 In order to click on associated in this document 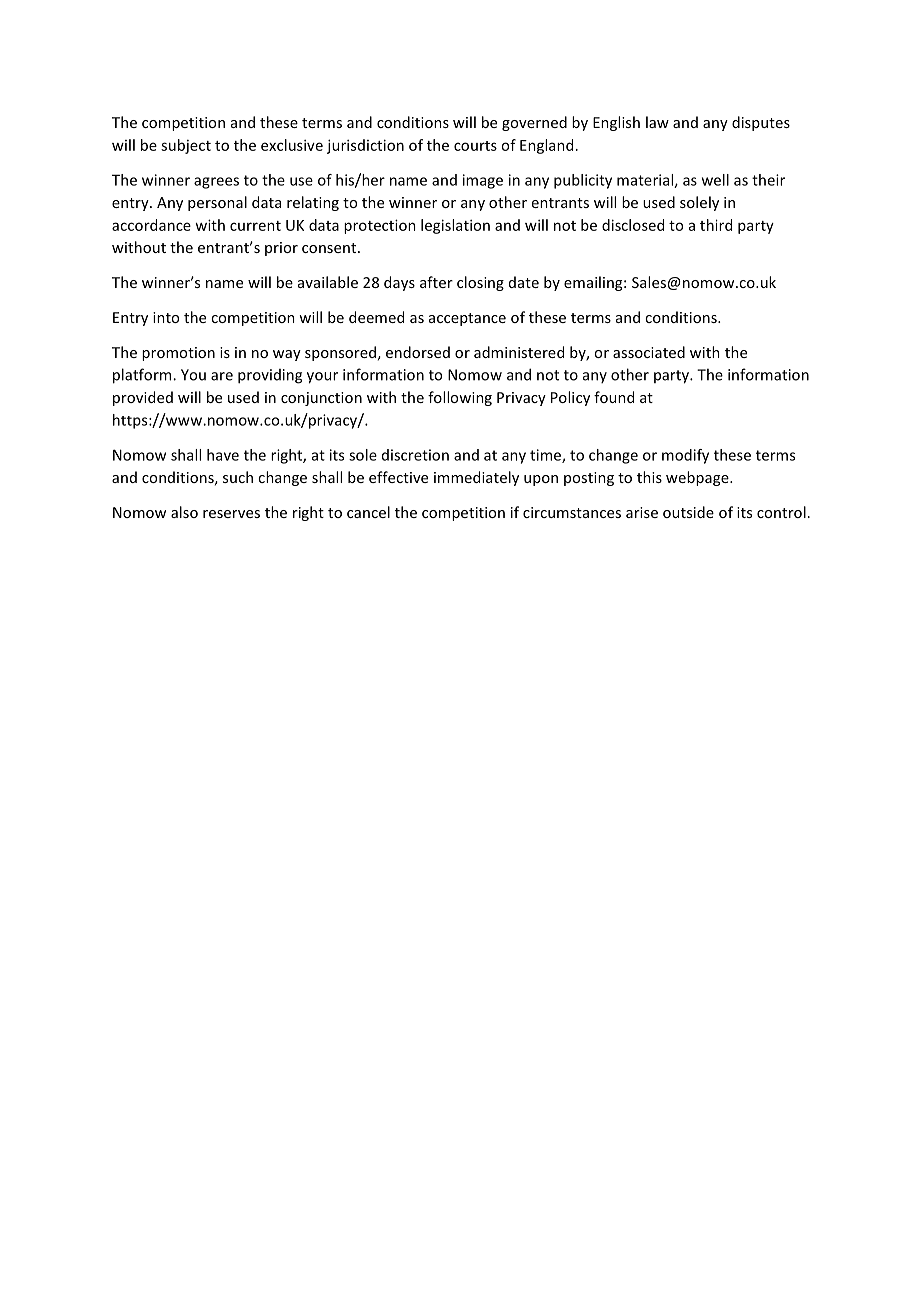, I will do `click(649, 352)`.
